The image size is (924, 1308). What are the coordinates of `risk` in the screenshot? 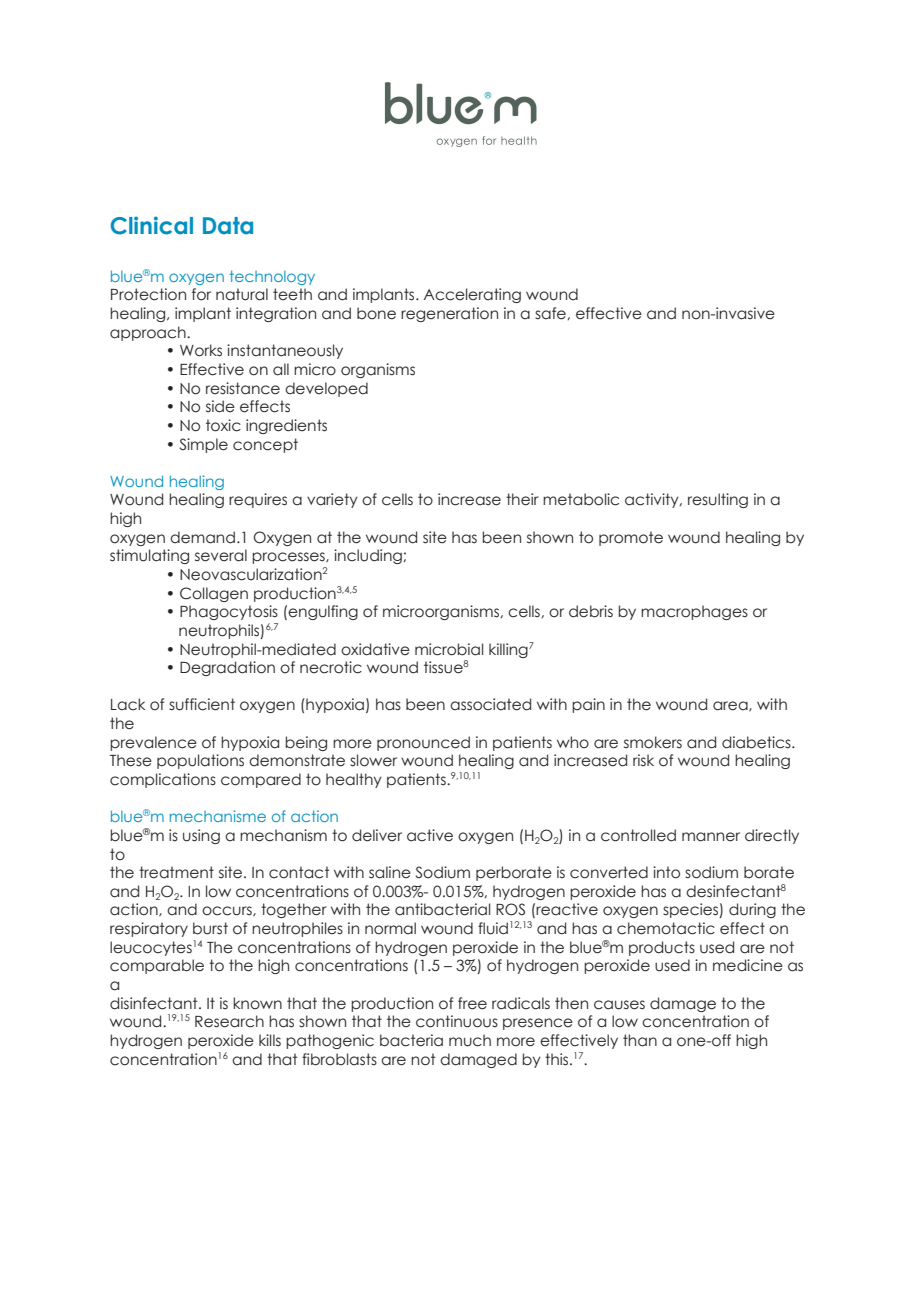 It's located at (643, 760).
